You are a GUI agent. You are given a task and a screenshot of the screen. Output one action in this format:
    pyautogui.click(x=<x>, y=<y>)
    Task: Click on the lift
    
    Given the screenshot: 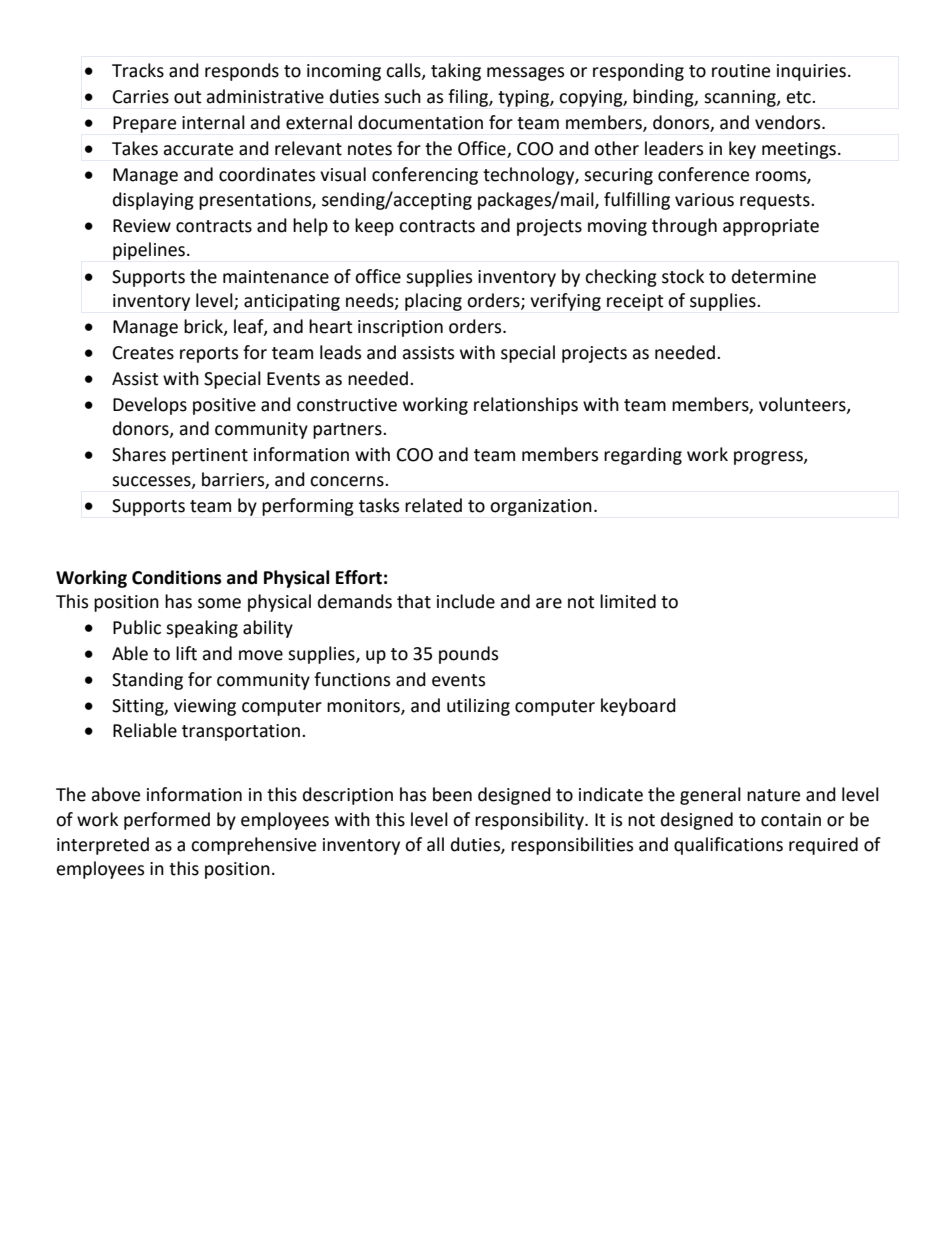 What is the action you would take?
    pyautogui.click(x=186, y=653)
